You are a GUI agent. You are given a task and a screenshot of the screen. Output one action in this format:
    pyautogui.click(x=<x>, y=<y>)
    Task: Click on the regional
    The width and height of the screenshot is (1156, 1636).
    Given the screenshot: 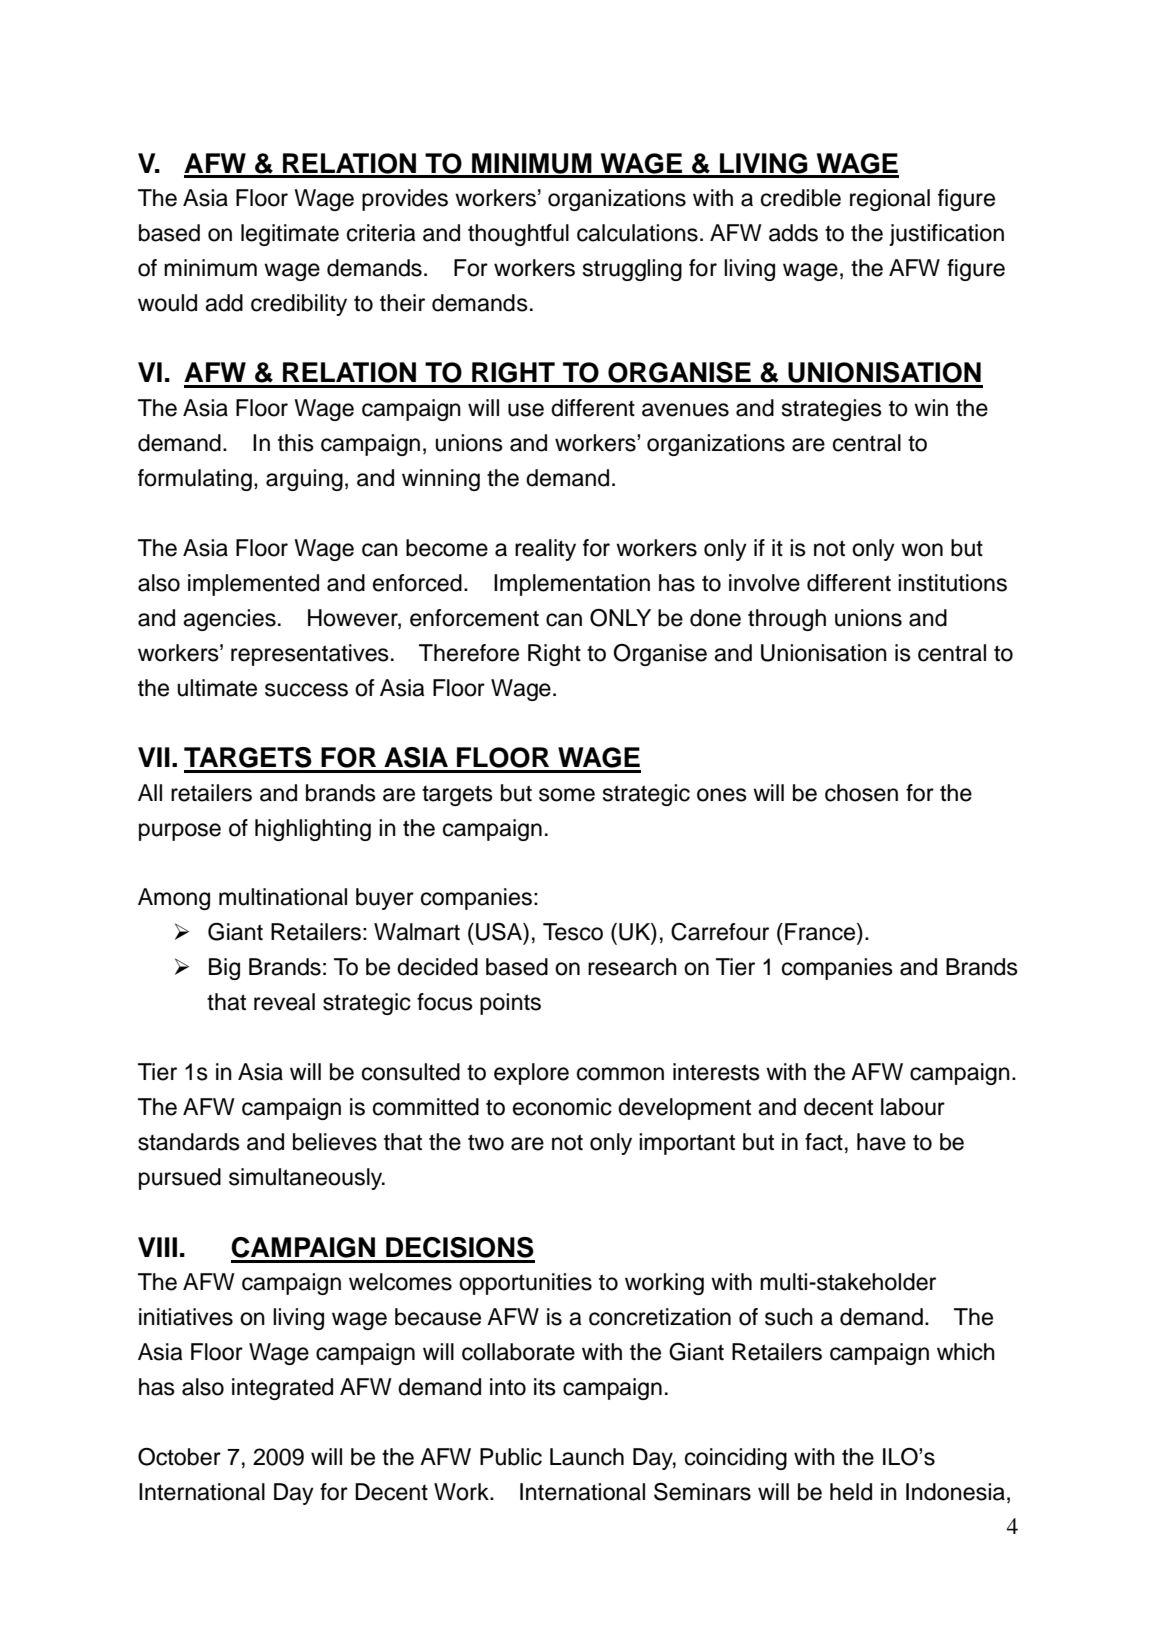 What is the action you would take?
    pyautogui.click(x=890, y=200)
